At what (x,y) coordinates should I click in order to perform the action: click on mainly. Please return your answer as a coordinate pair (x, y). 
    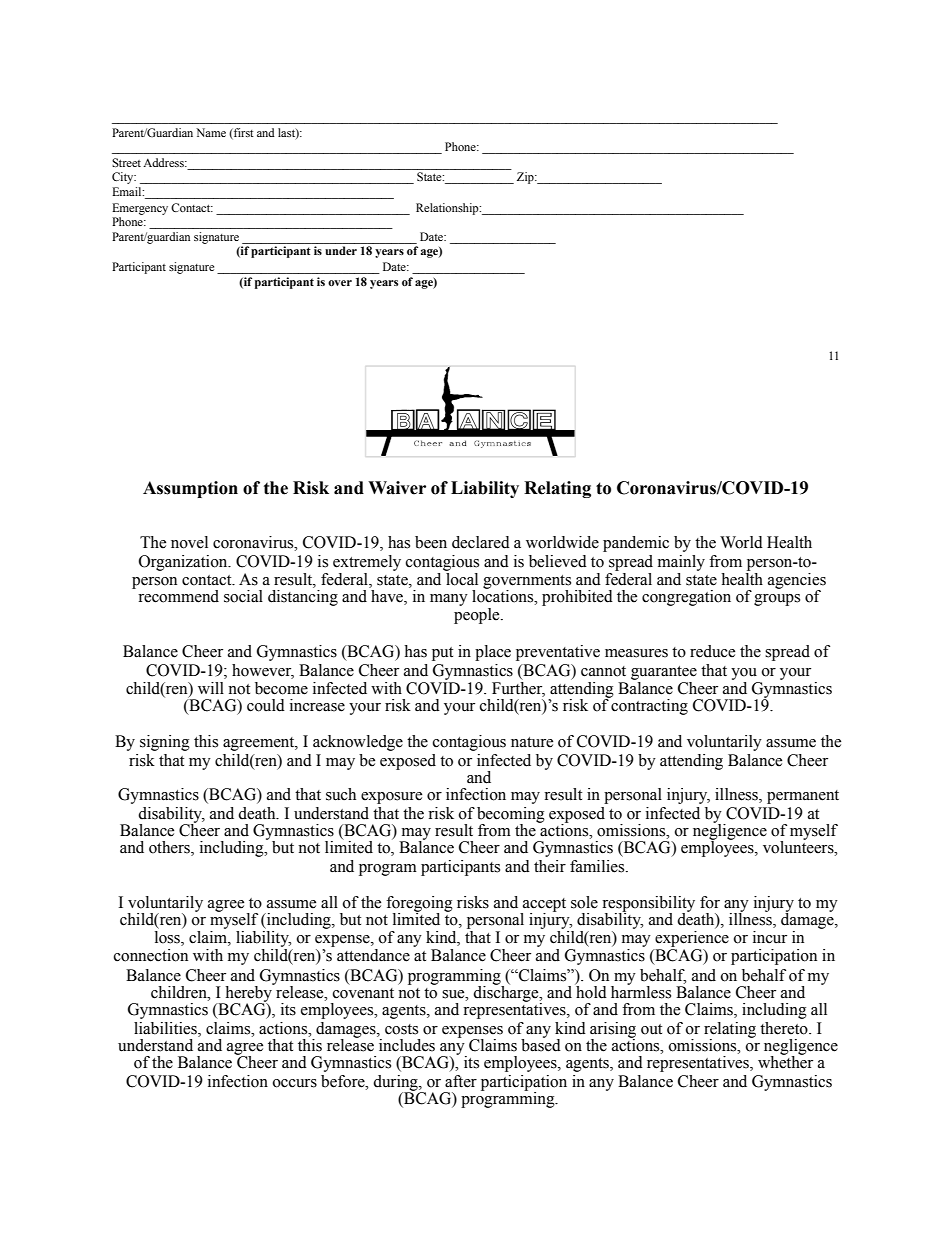
    Looking at the image, I should click on (681, 563).
